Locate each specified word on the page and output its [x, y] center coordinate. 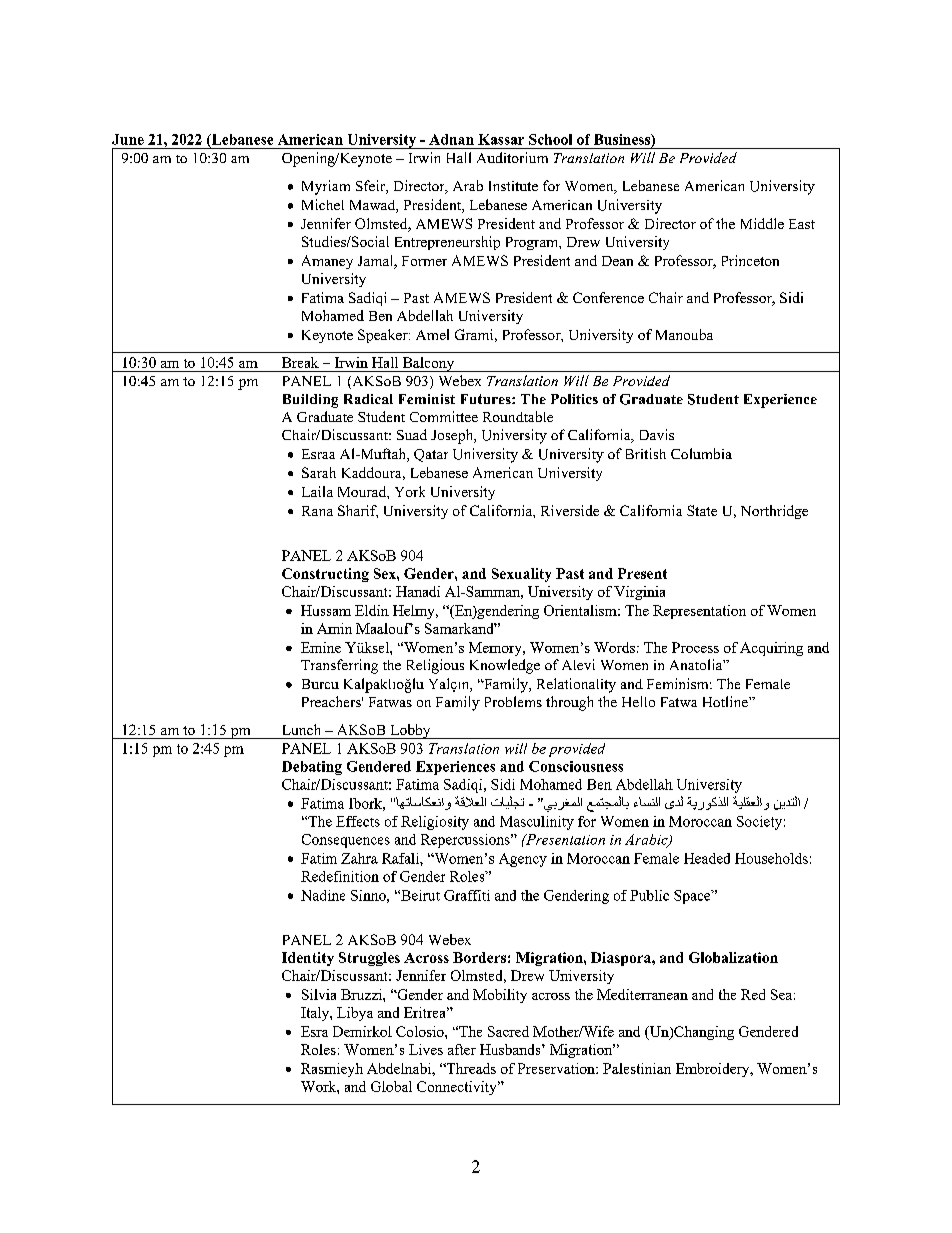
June [128, 139]
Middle [762, 223]
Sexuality [521, 575]
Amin [334, 628]
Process [695, 647]
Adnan [451, 139]
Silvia [319, 994]
